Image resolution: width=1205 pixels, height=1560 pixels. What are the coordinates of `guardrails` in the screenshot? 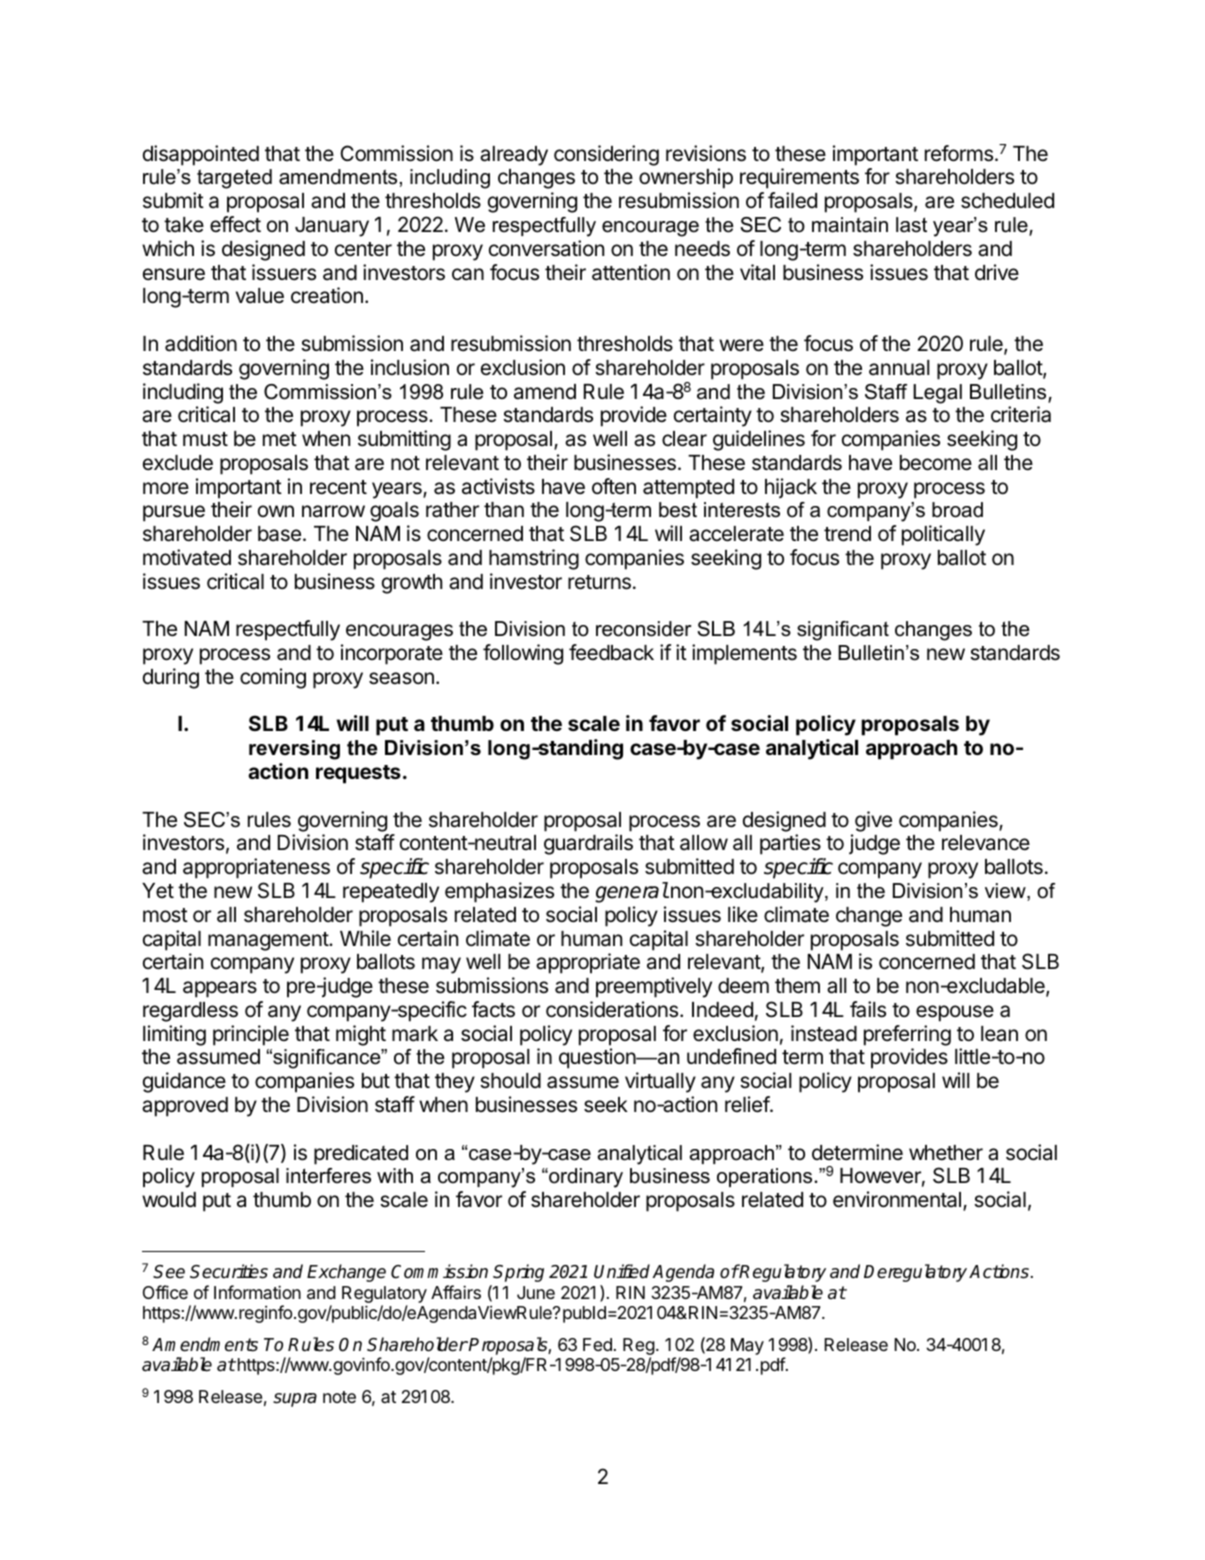 It's located at (588, 844).
